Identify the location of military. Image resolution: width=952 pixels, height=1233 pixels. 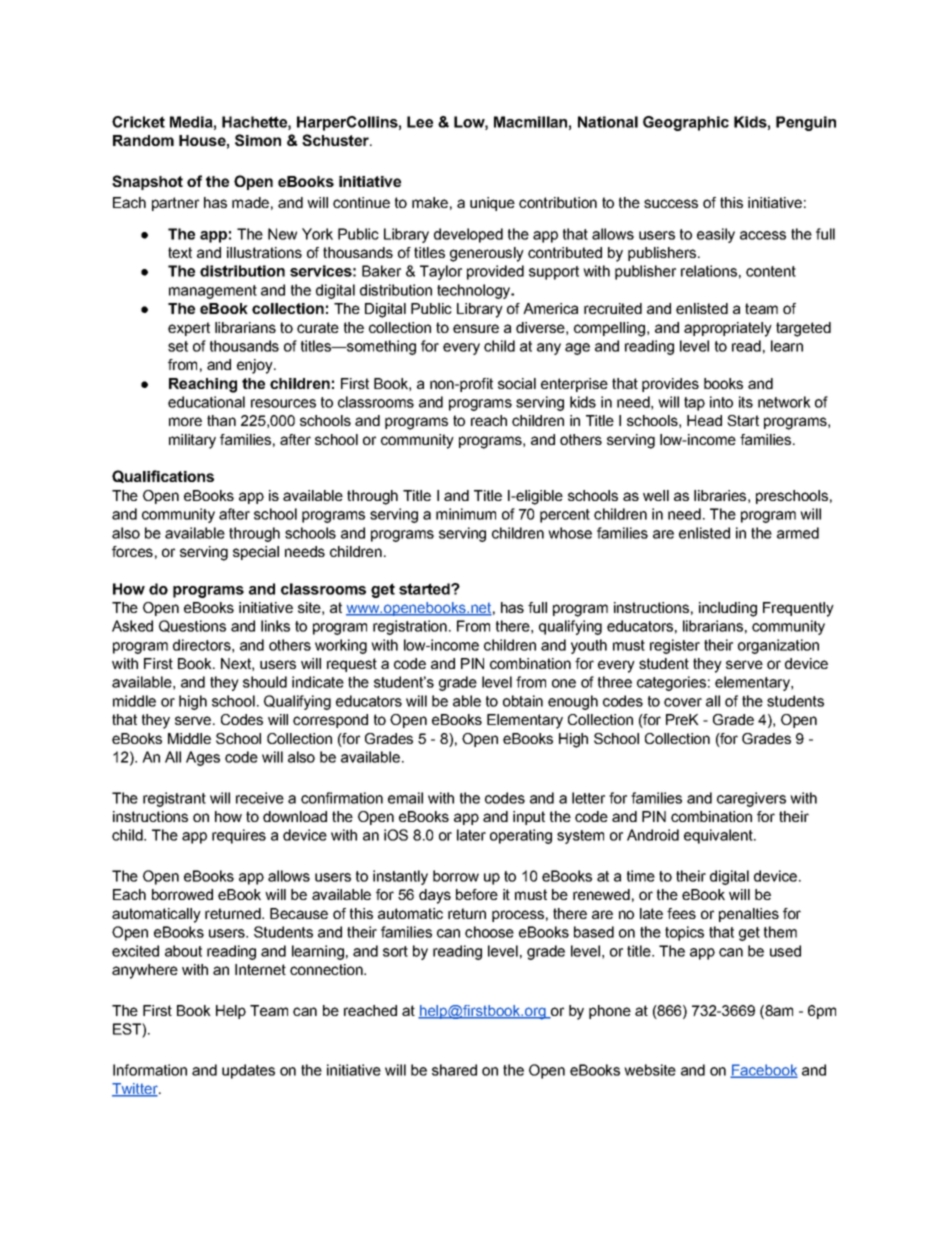
(192, 441).
